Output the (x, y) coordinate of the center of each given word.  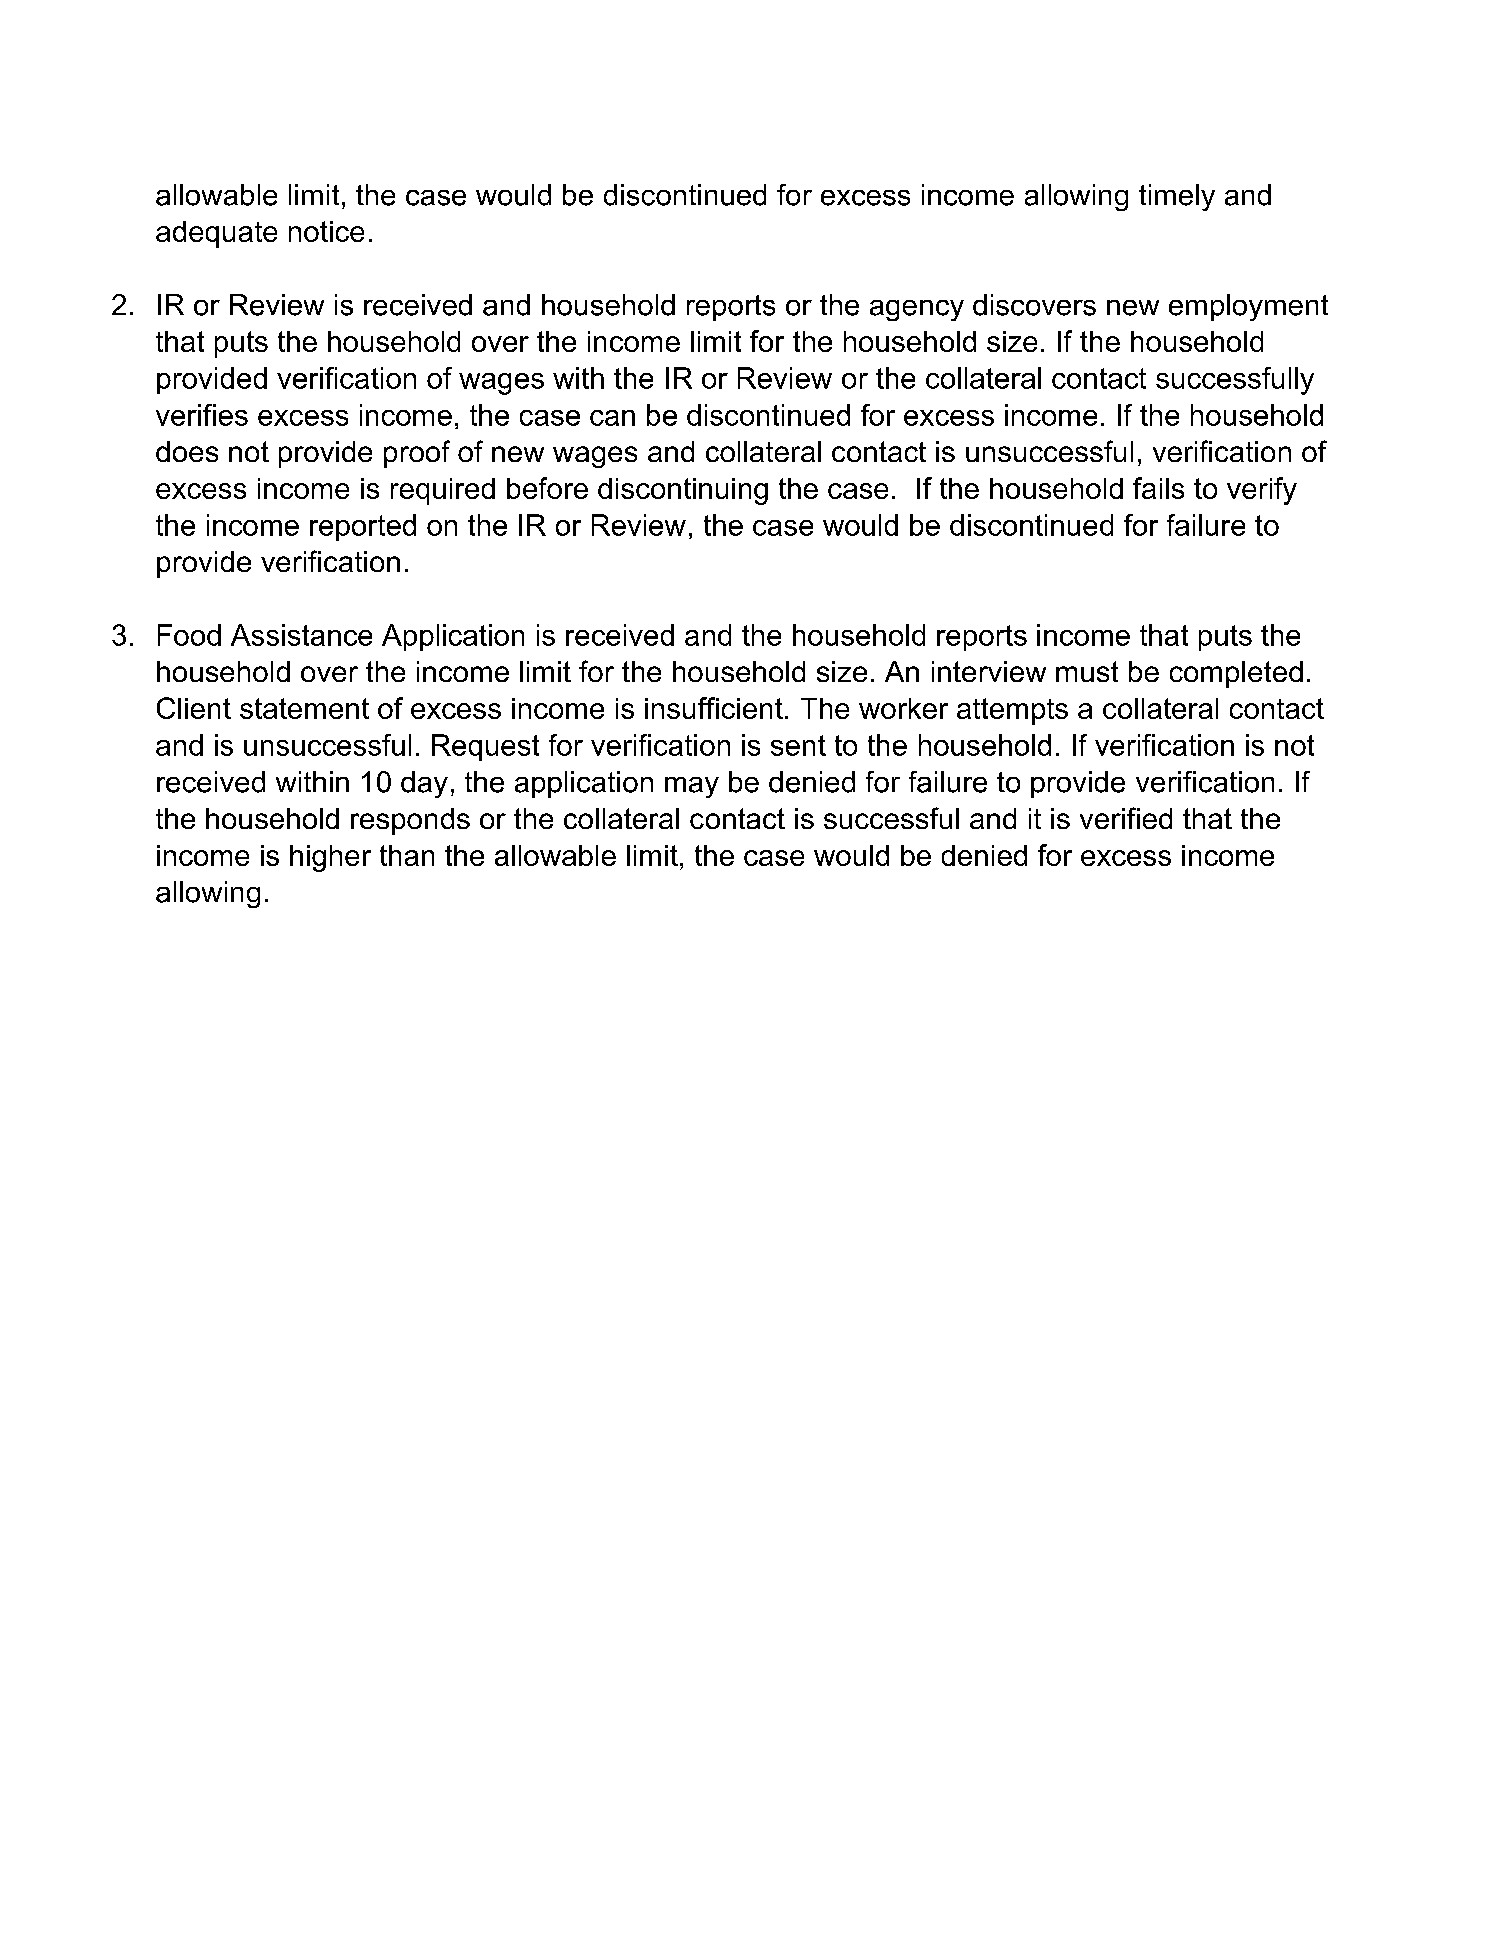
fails (1158, 488)
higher (330, 858)
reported (363, 527)
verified (1126, 818)
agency (917, 310)
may (692, 787)
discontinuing (683, 491)
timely (1177, 197)
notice (326, 231)
